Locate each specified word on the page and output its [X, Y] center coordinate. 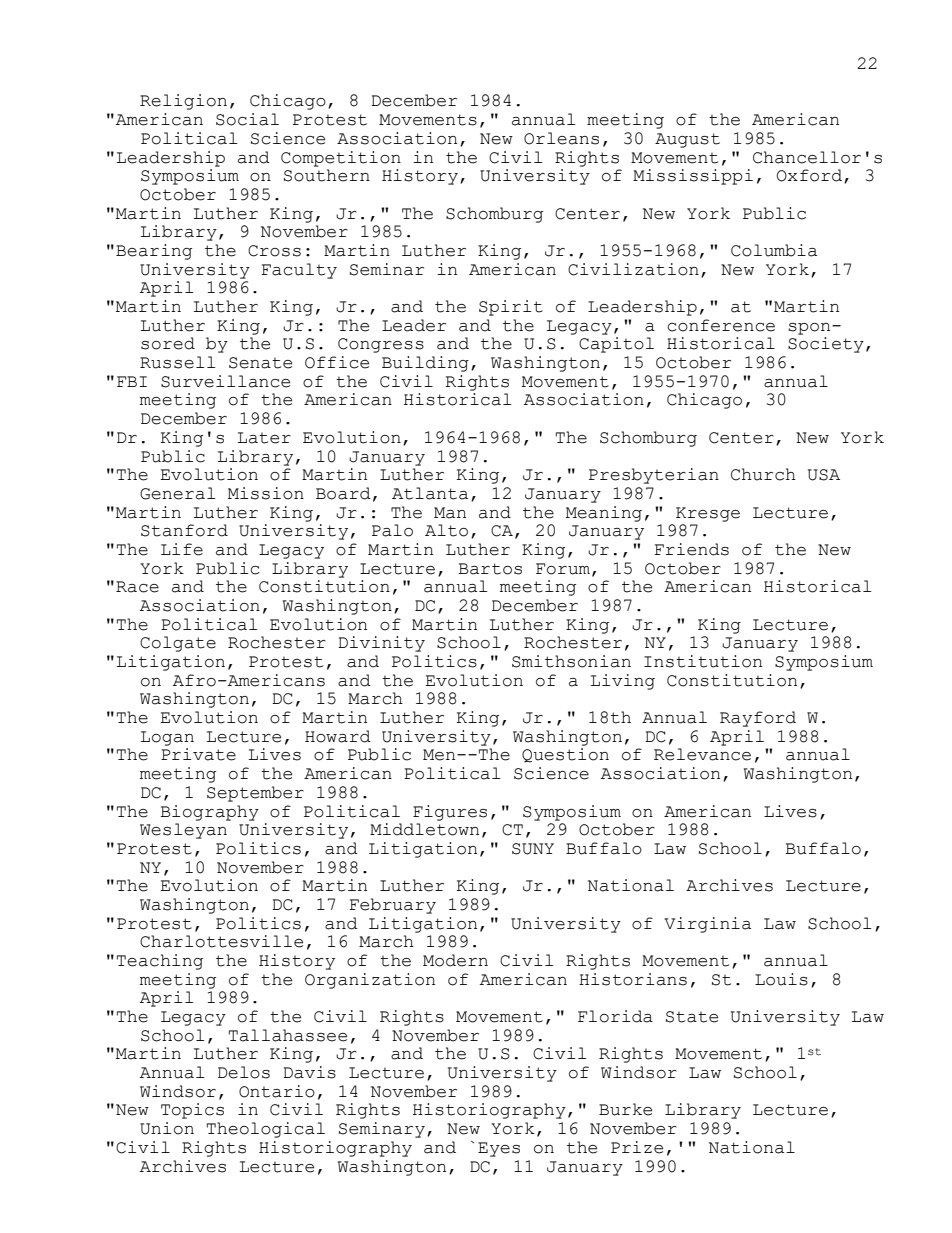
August [687, 140]
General [177, 493]
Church [763, 474]
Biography [209, 813]
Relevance [702, 754]
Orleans [561, 138]
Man [450, 513]
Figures [450, 813]
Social [247, 119]
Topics [192, 1111]
